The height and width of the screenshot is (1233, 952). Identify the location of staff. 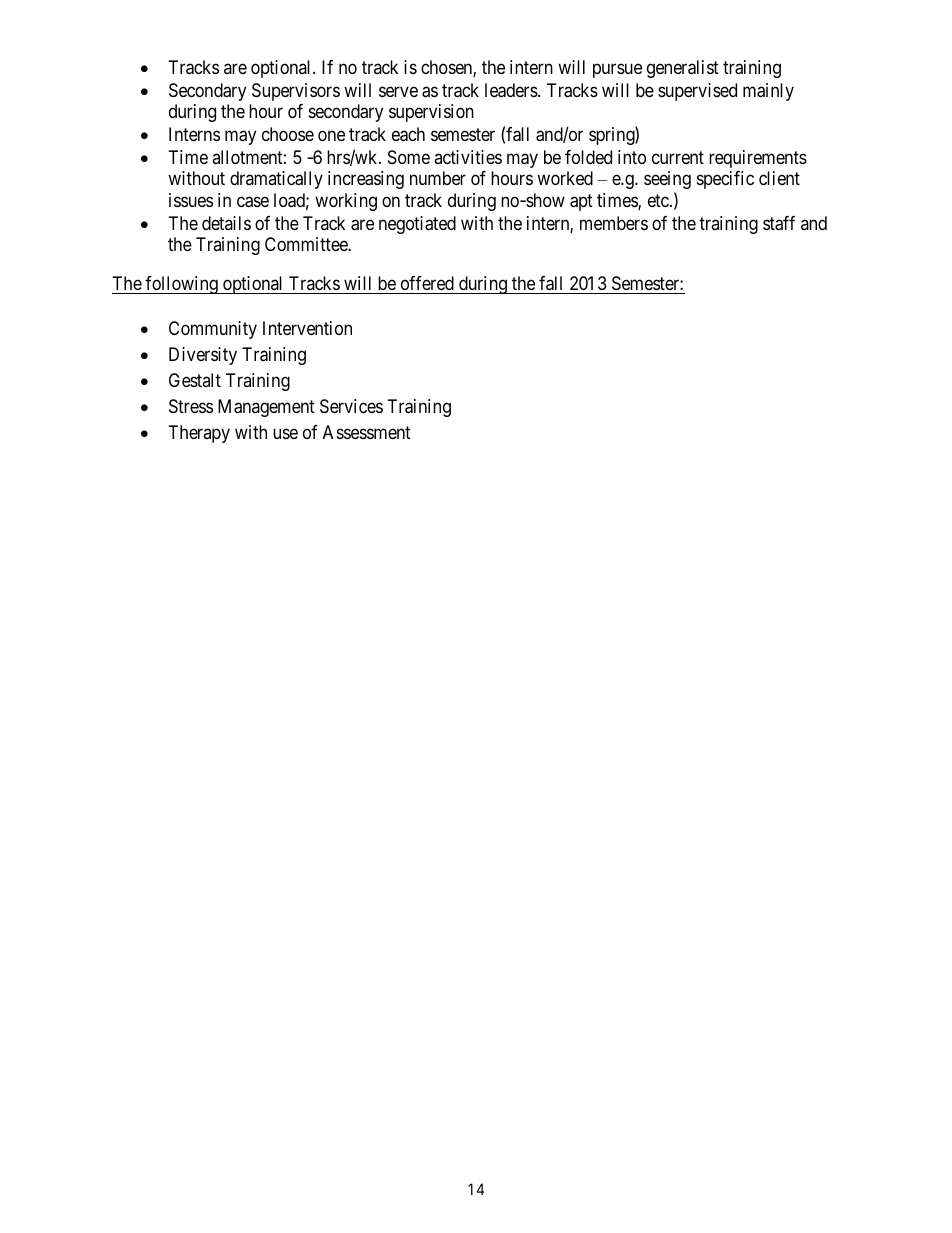
(779, 223).
